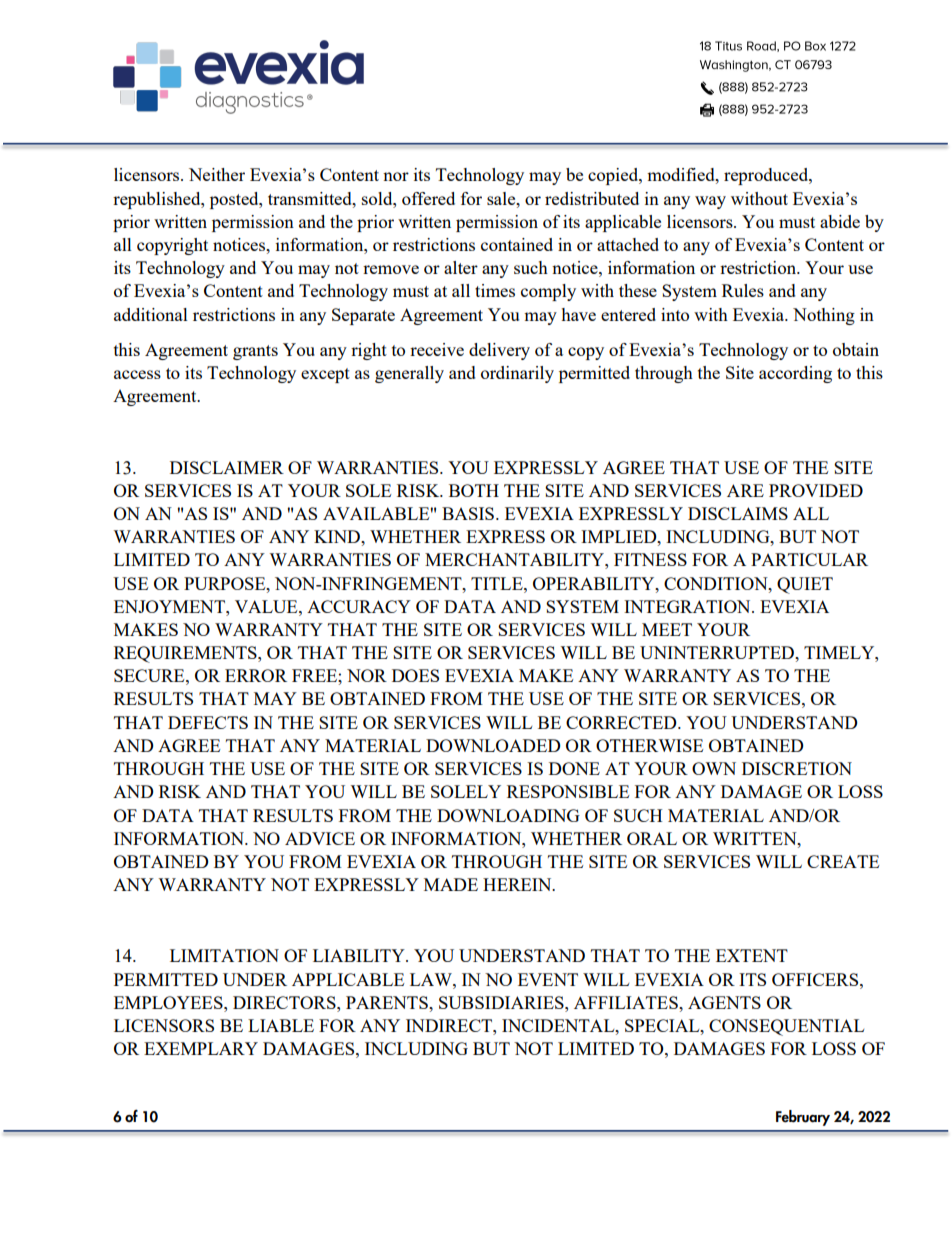 The image size is (952, 1233). Describe the element at coordinates (415, 675) in the document. I see `DOES` at that location.
